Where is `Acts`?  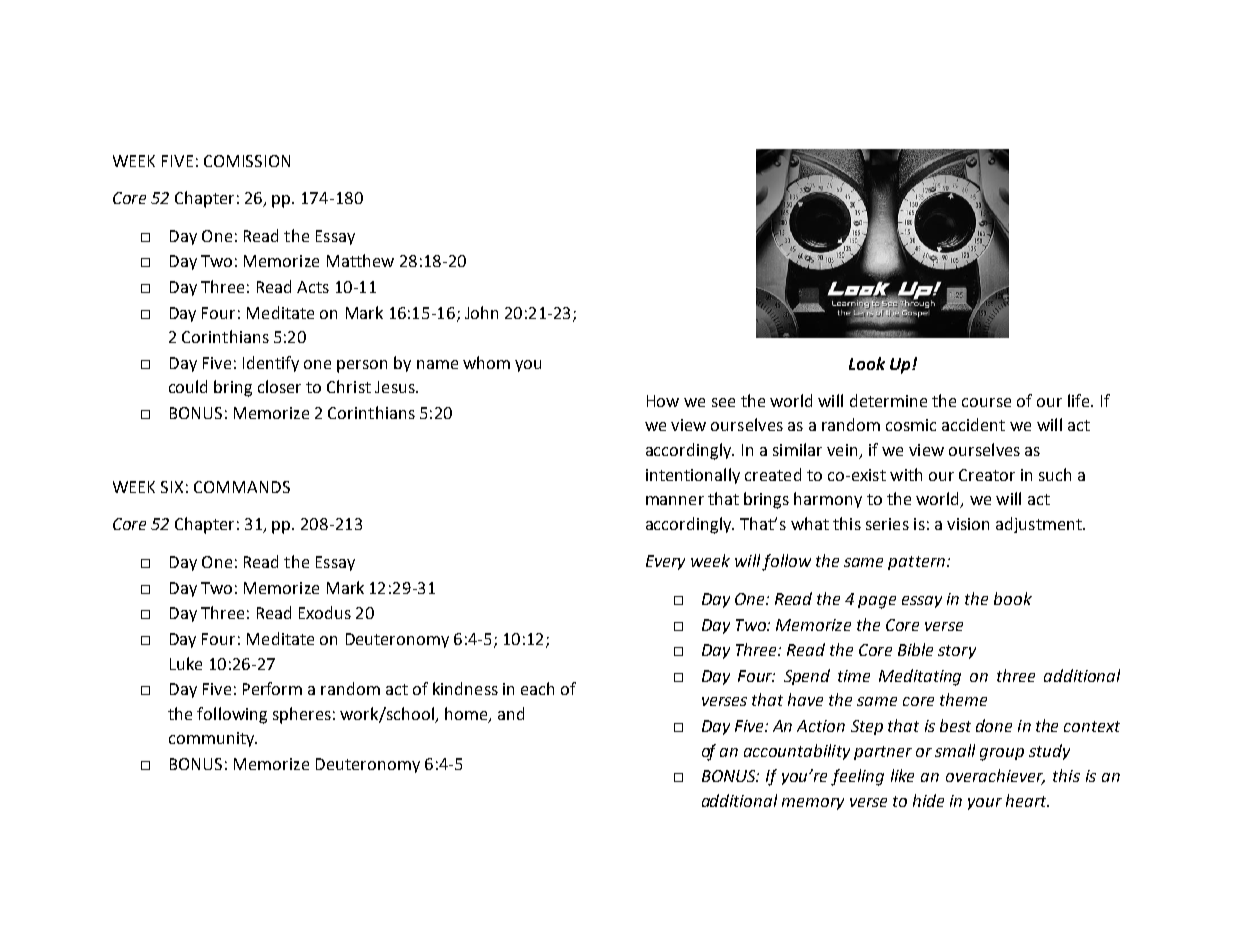
Acts is located at coordinates (313, 287).
